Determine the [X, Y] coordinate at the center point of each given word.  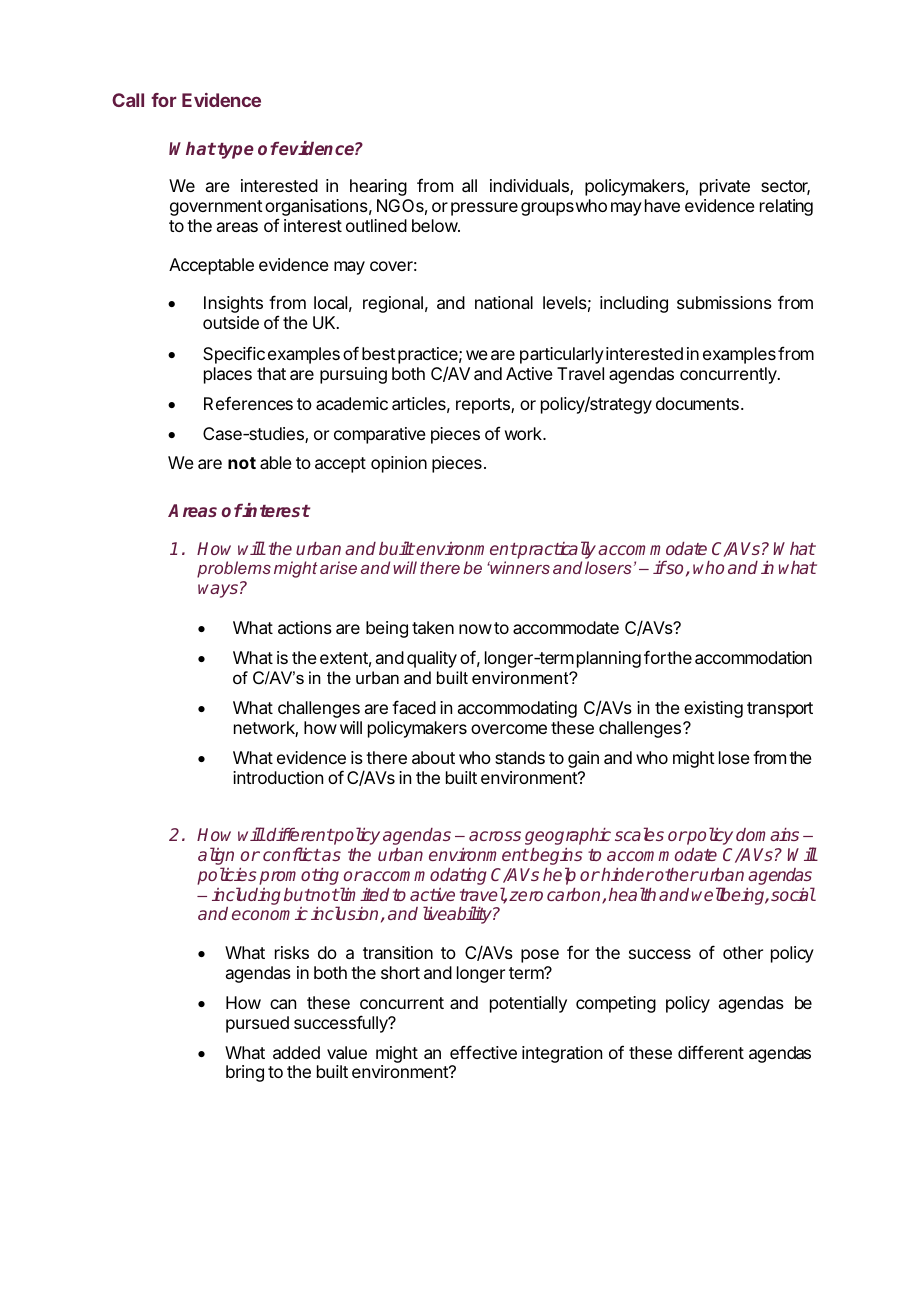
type [236, 151]
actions [305, 627]
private [725, 187]
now [475, 629]
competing [616, 1004]
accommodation [753, 657]
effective [483, 1052]
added [296, 1052]
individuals [530, 187]
